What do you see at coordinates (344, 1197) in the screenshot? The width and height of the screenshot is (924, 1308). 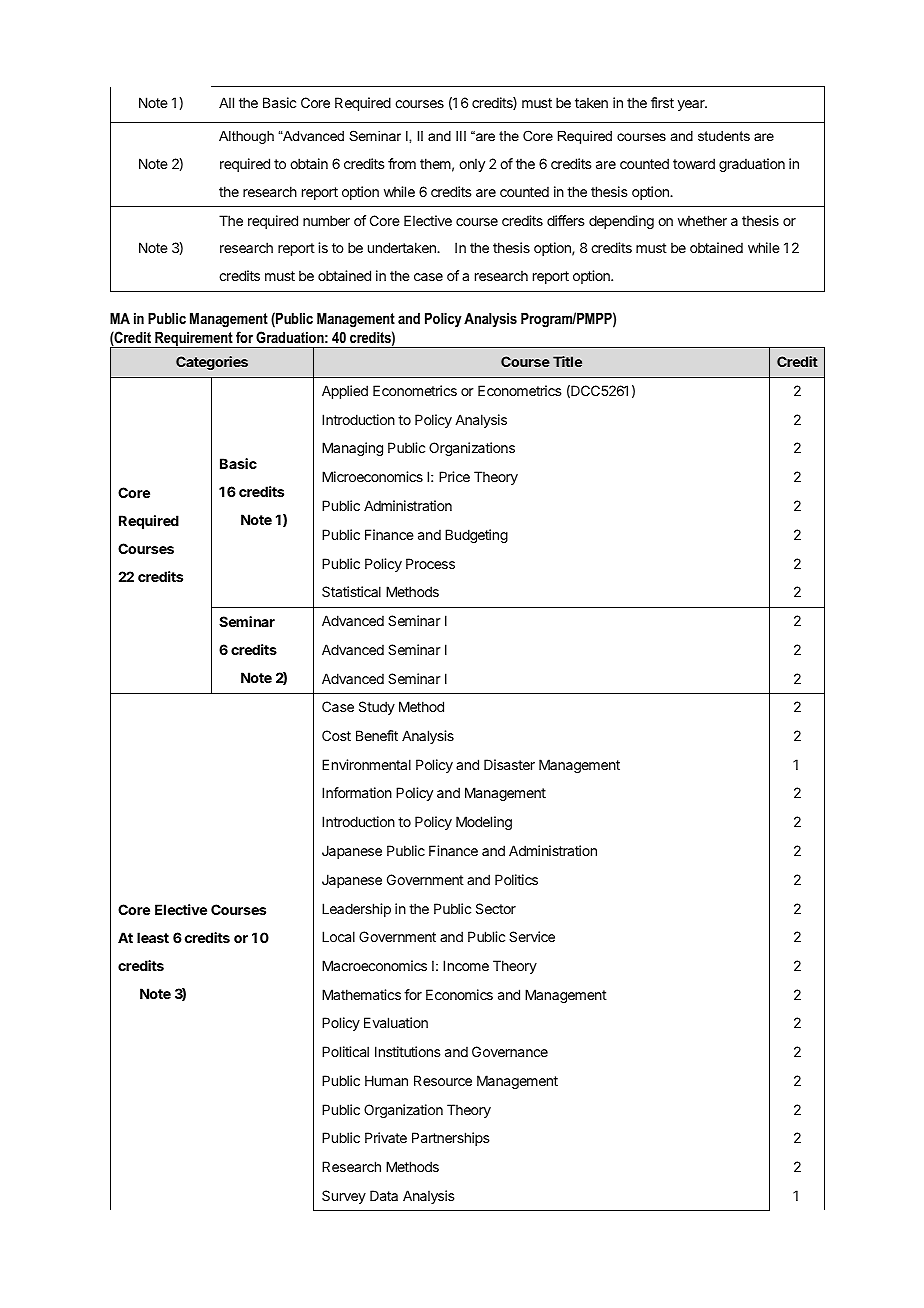 I see `Survey` at bounding box center [344, 1197].
